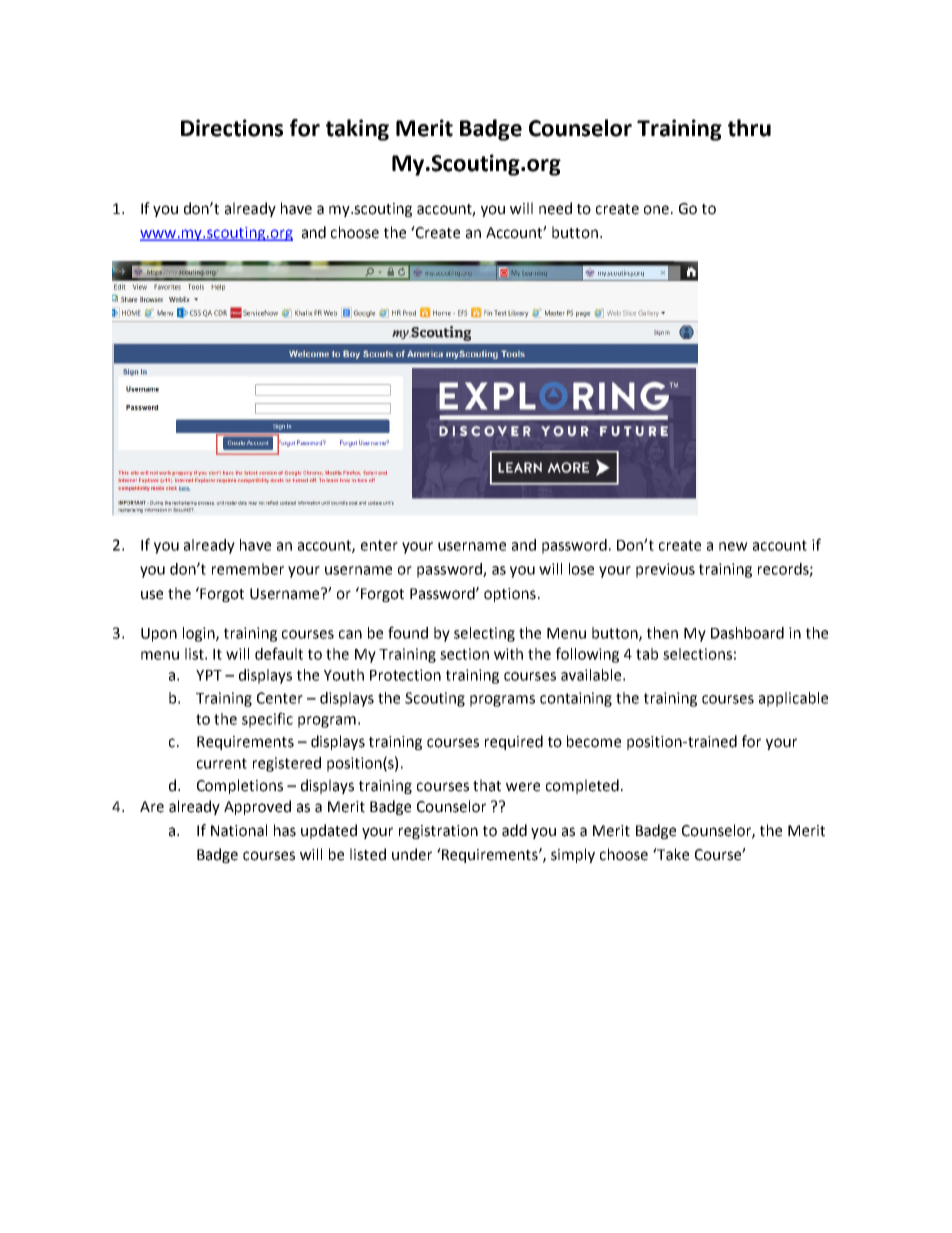  Describe the element at coordinates (357, 130) in the screenshot. I see `taking` at that location.
